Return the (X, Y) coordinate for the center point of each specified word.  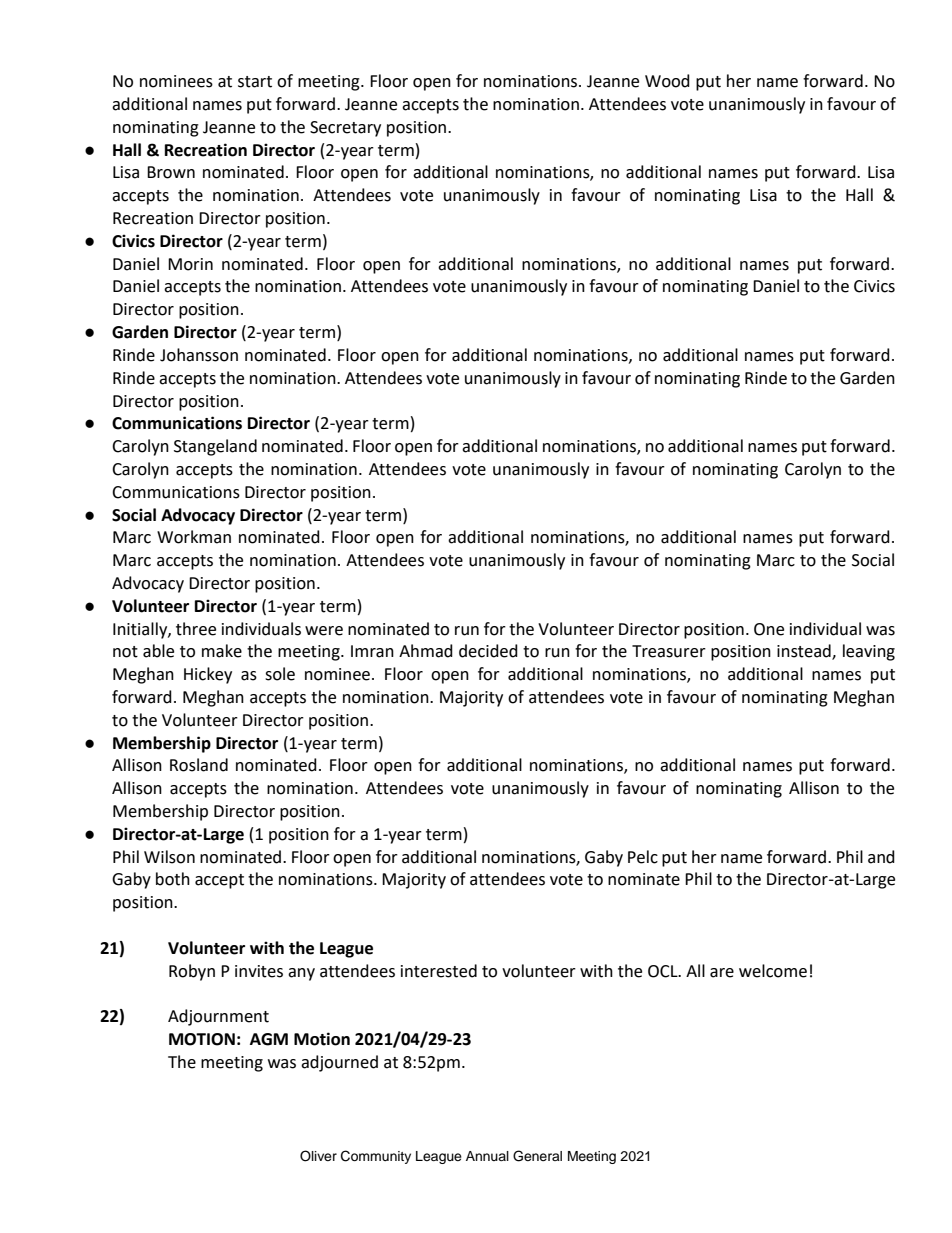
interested (439, 971)
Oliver (318, 1156)
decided (488, 651)
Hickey (208, 675)
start (255, 82)
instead (805, 652)
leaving (869, 652)
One (769, 629)
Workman (194, 537)
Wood (667, 81)
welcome (773, 971)
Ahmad (426, 651)
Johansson (199, 355)
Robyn (192, 972)
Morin (190, 264)
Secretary (345, 129)
